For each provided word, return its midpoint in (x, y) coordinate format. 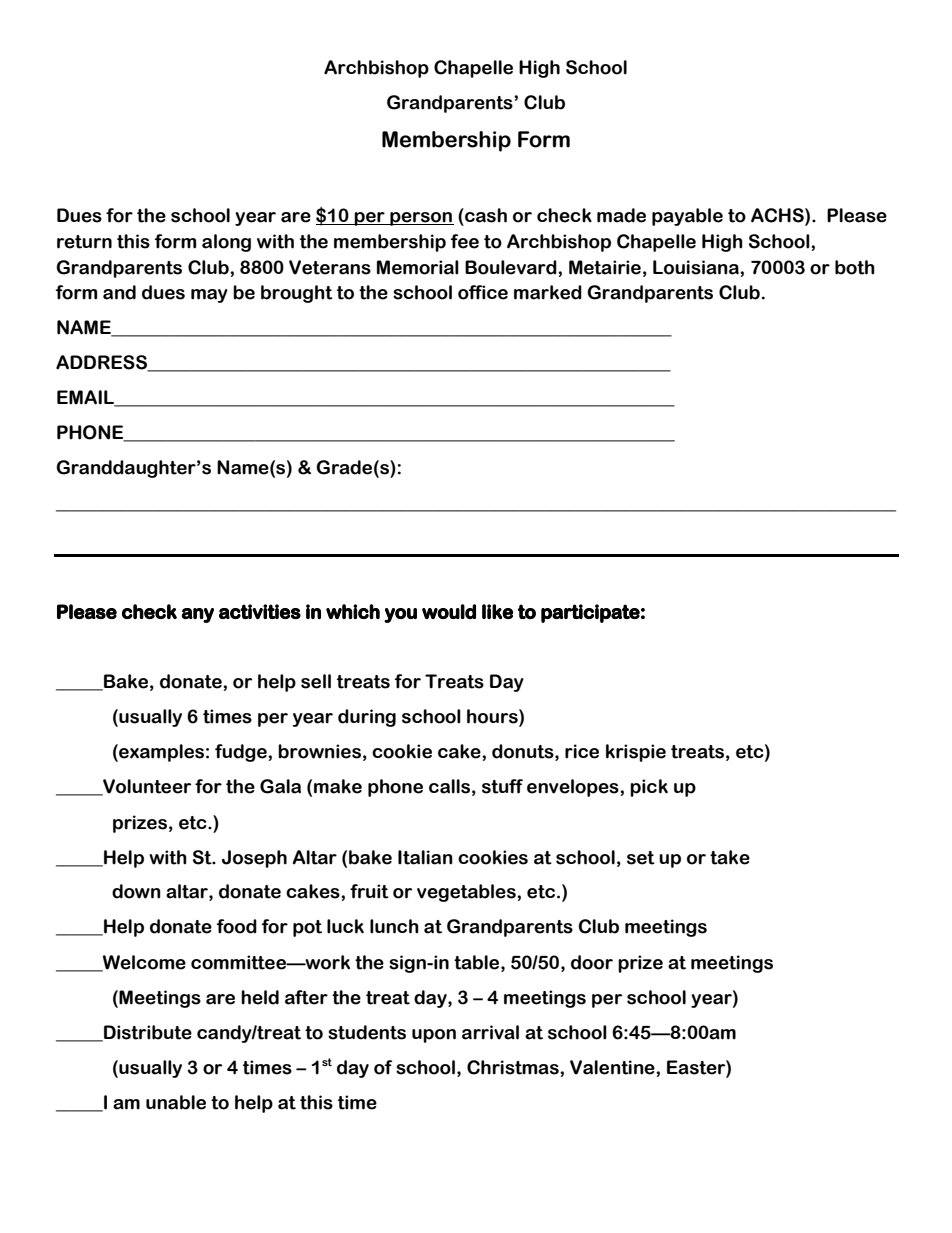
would (449, 611)
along (226, 243)
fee (465, 241)
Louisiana (697, 267)
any (198, 615)
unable (176, 1102)
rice (582, 751)
